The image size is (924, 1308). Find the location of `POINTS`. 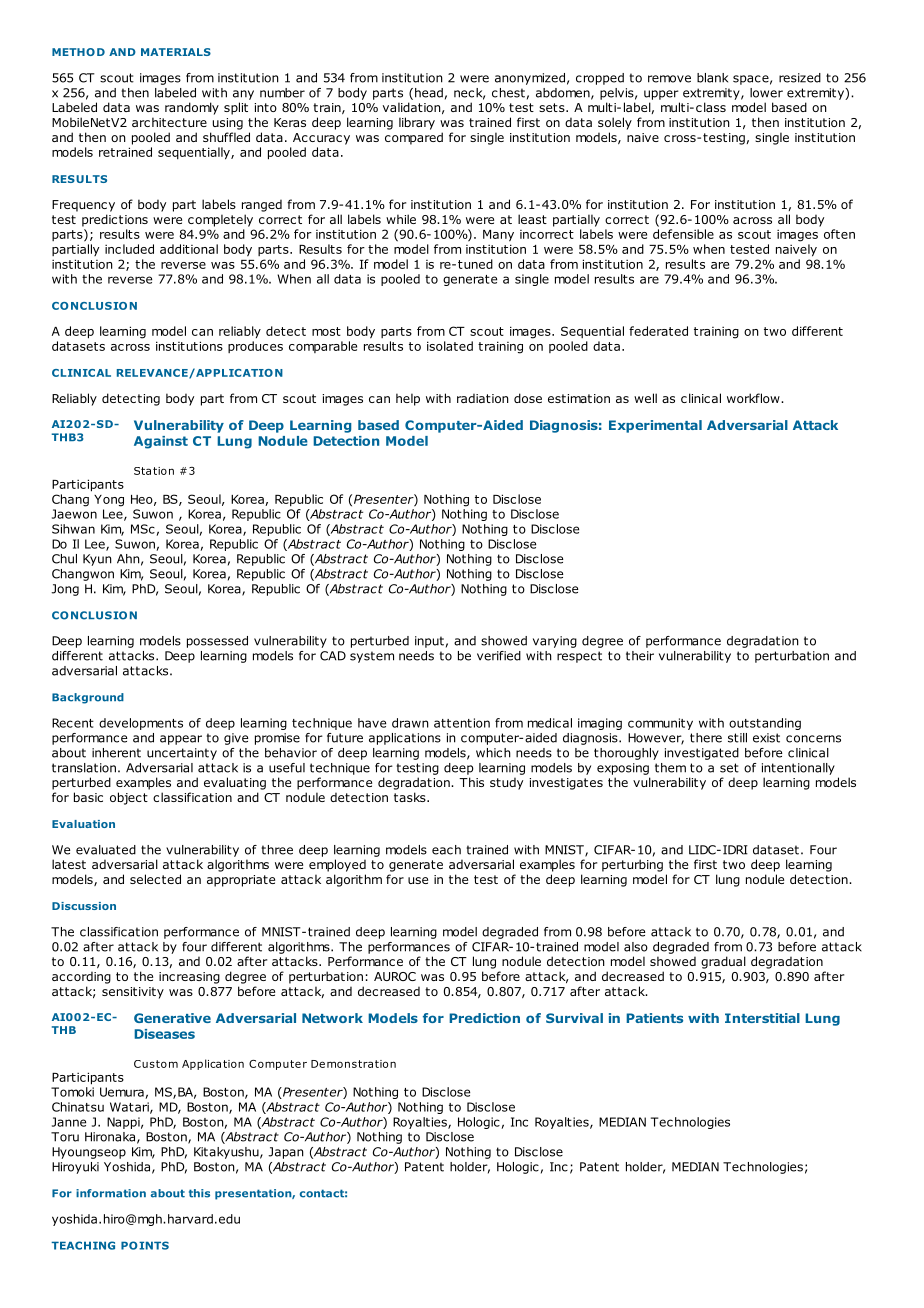

POINTS is located at coordinates (145, 1245).
